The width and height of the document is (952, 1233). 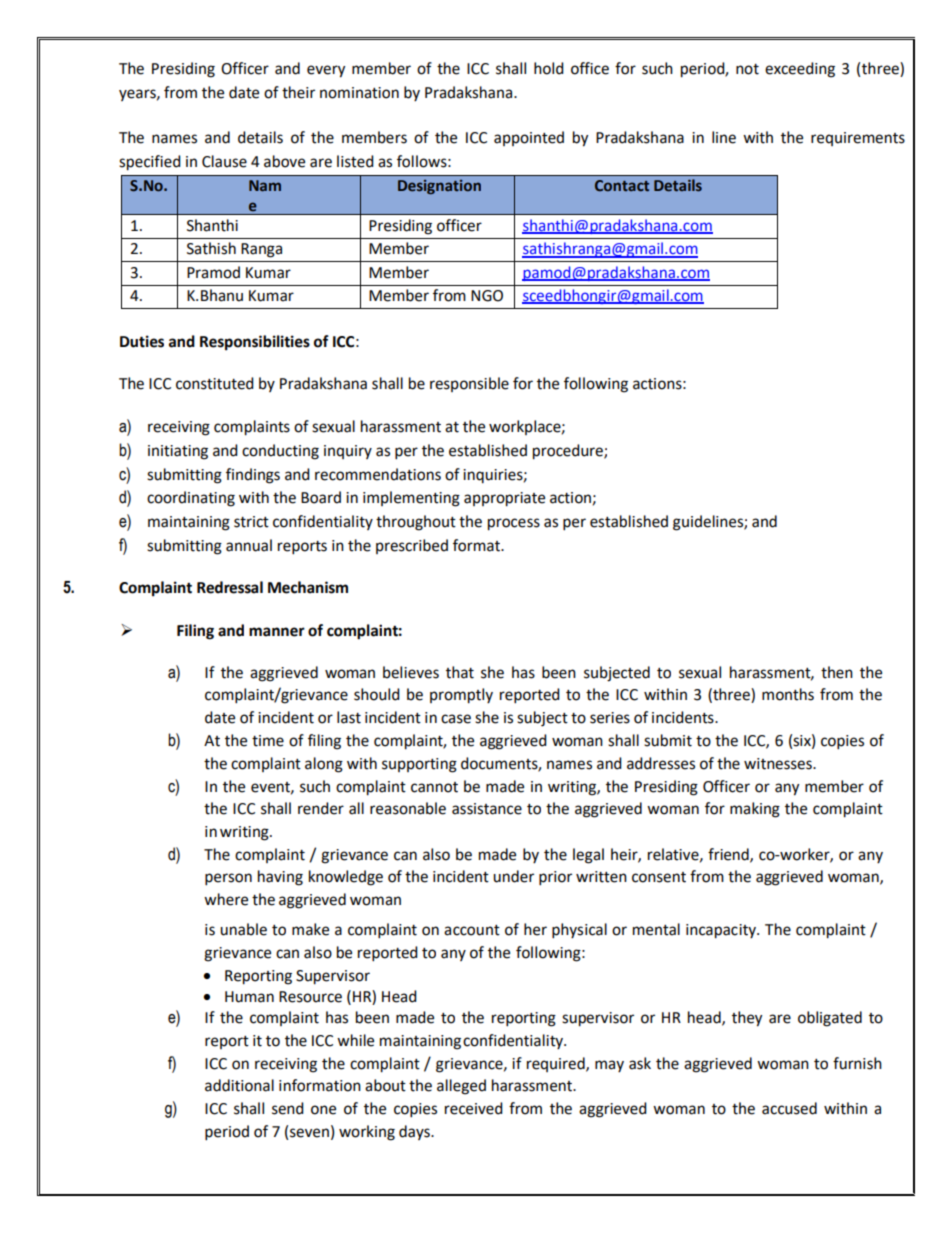 What do you see at coordinates (722, 931) in the document?
I see `incapacity` at bounding box center [722, 931].
